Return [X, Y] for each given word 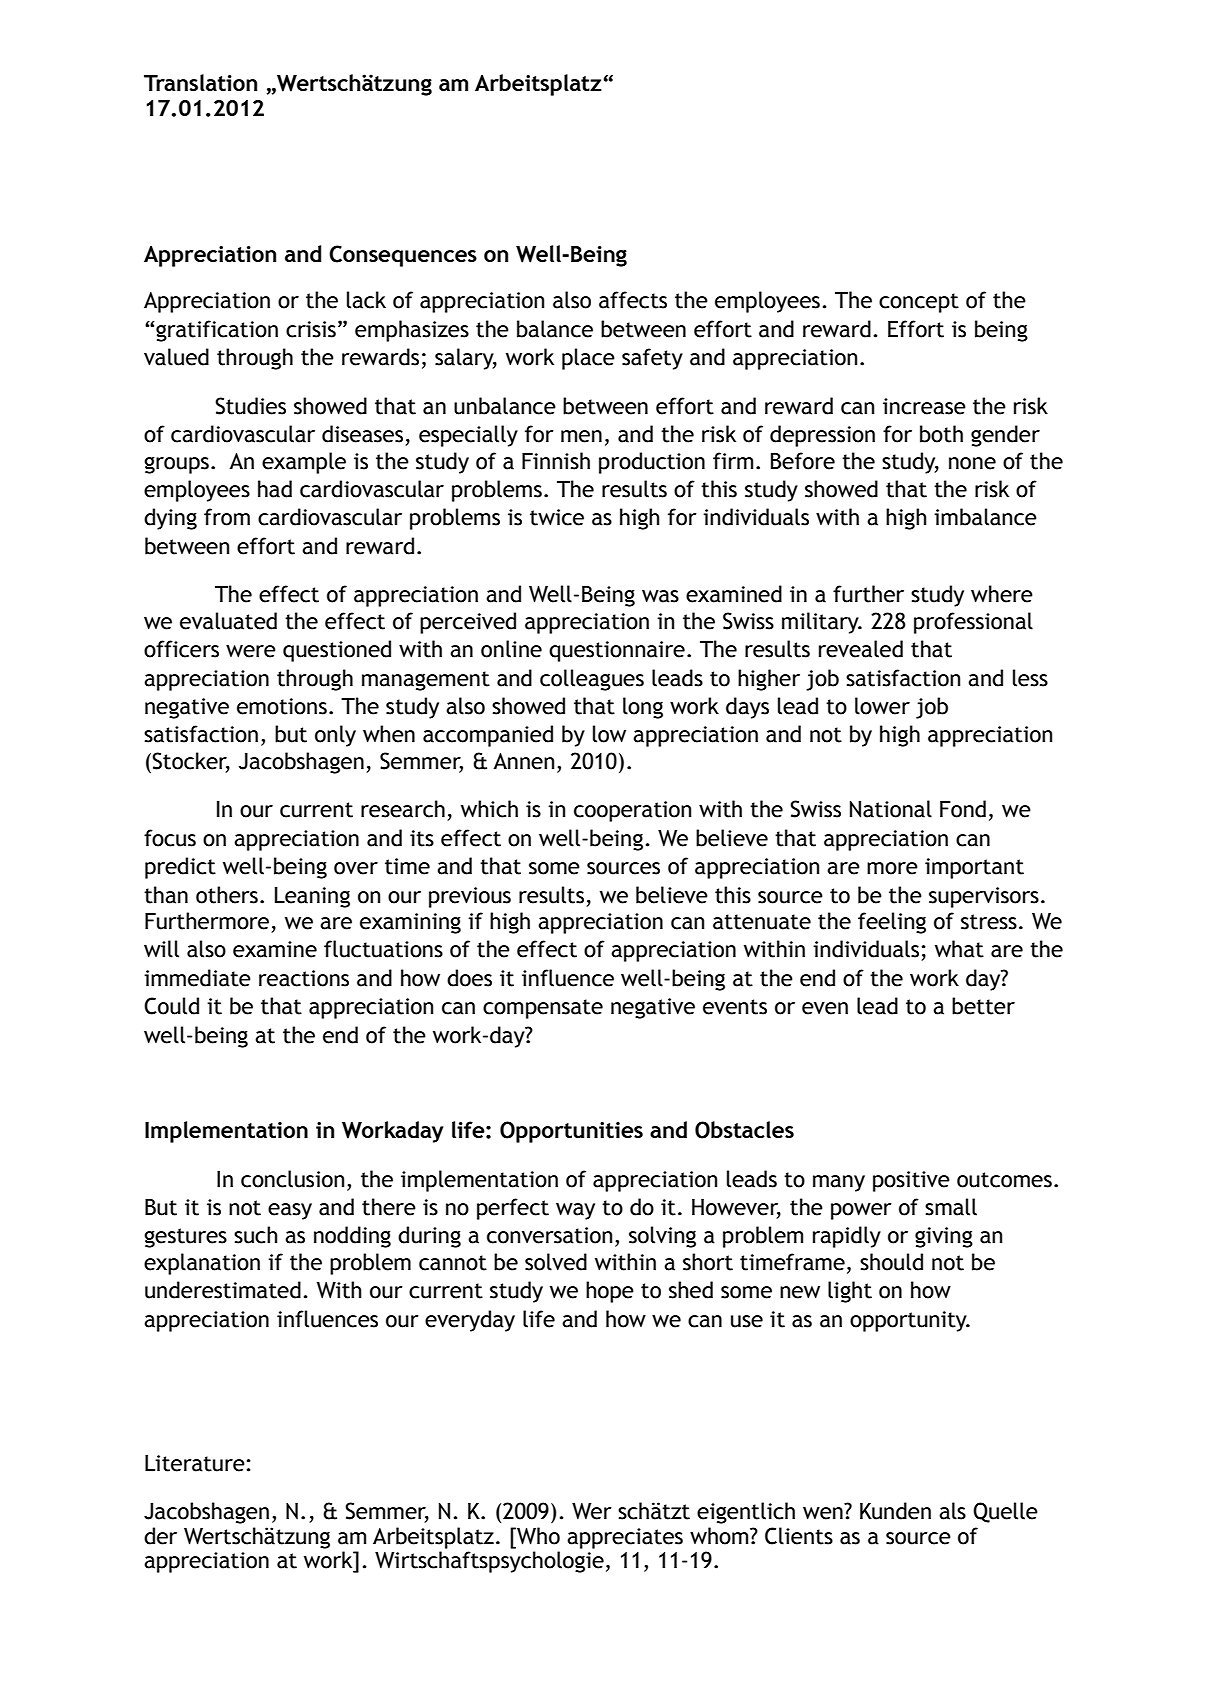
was [660, 596]
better [983, 1006]
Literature [196, 1463]
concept [919, 303]
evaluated [228, 621]
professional [973, 623]
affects [633, 300]
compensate [543, 1009]
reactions [304, 978]
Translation [200, 82]
